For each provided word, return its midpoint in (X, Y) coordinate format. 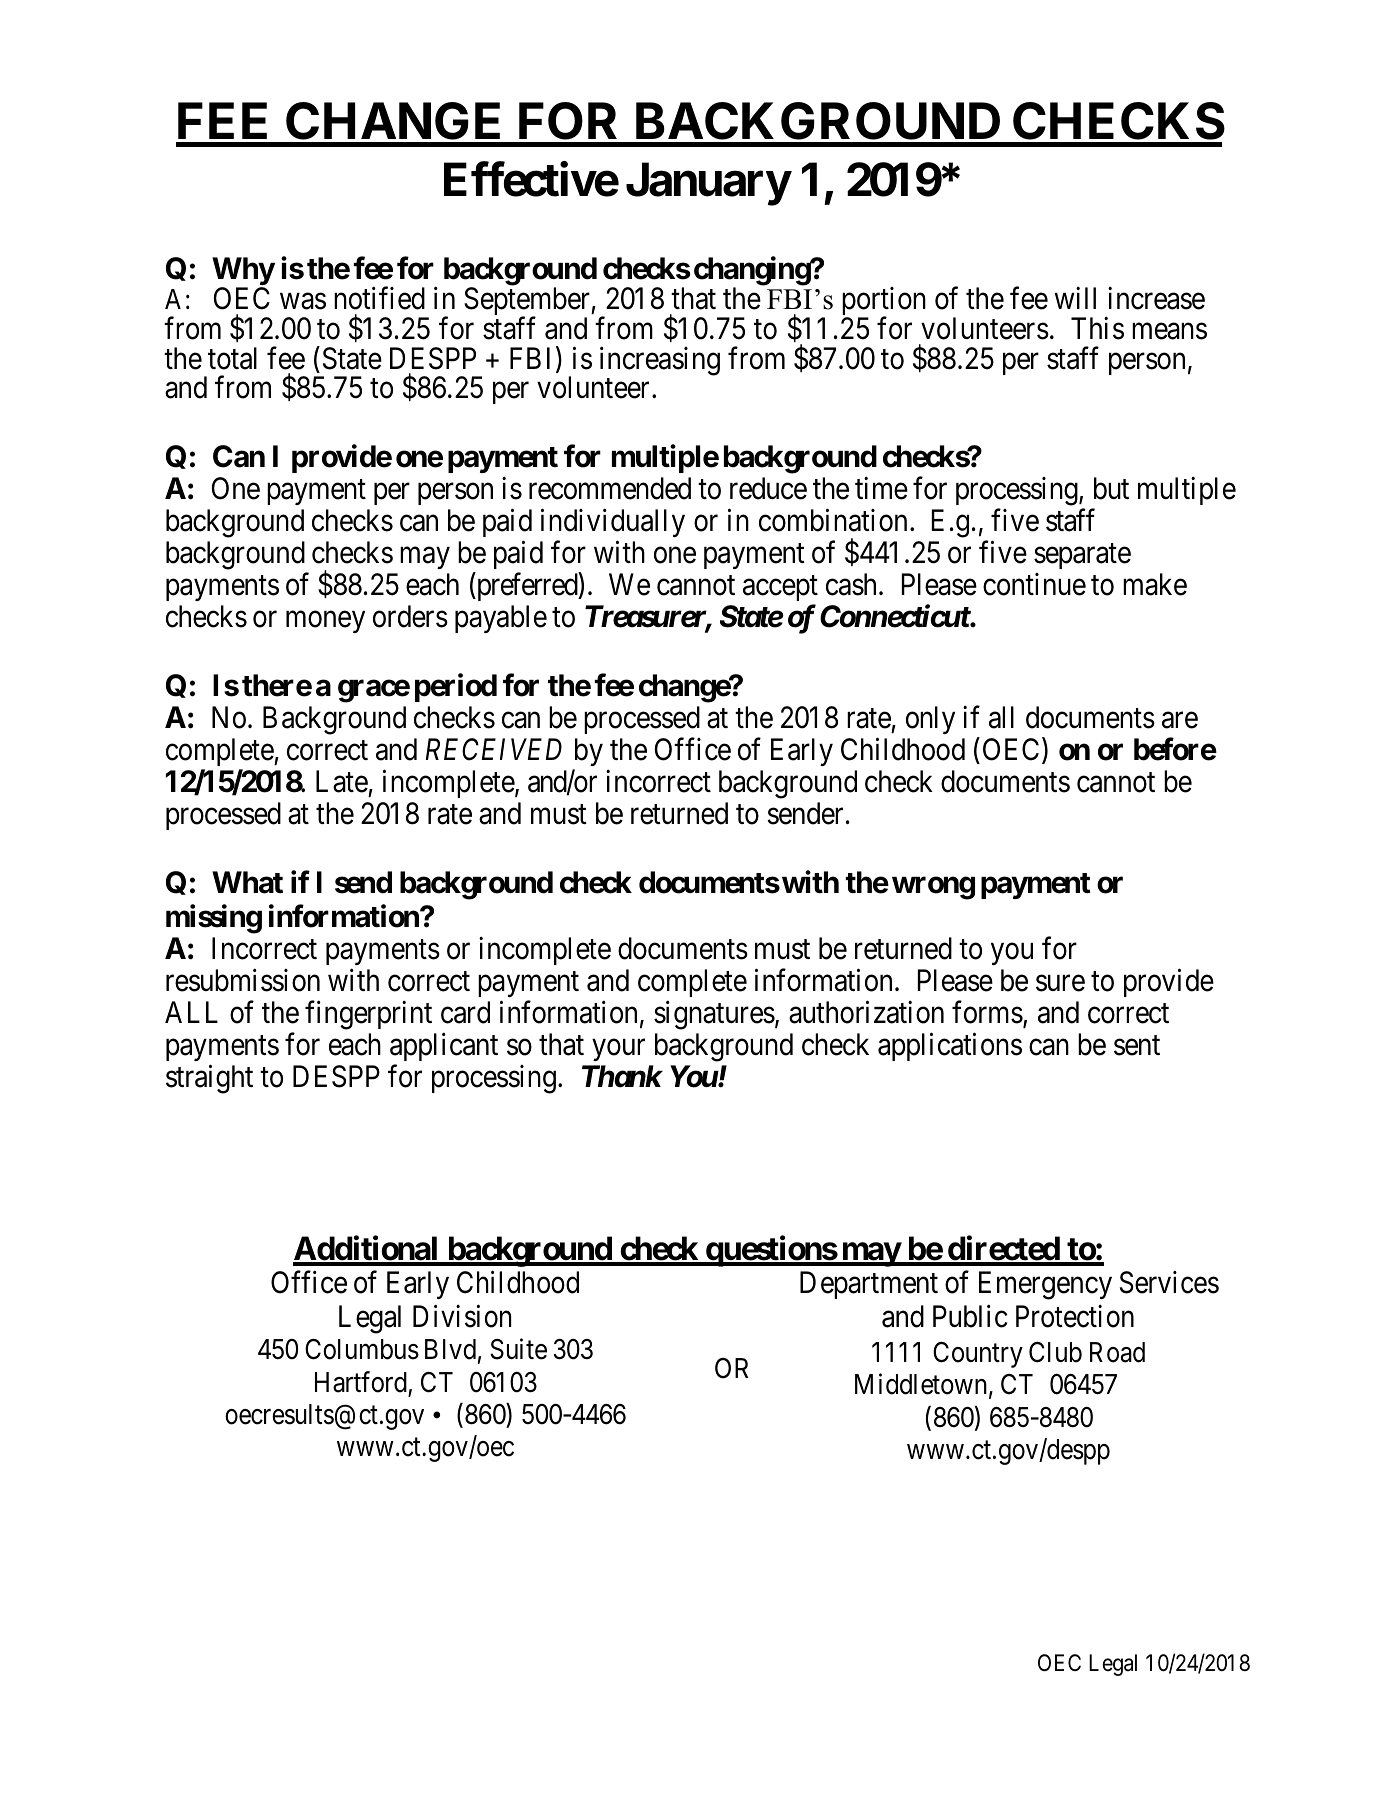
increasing (660, 361)
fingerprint (368, 1015)
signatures (714, 1015)
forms (987, 1012)
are (1180, 721)
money (325, 622)
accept (780, 590)
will (1075, 298)
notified (379, 298)
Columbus (362, 1349)
